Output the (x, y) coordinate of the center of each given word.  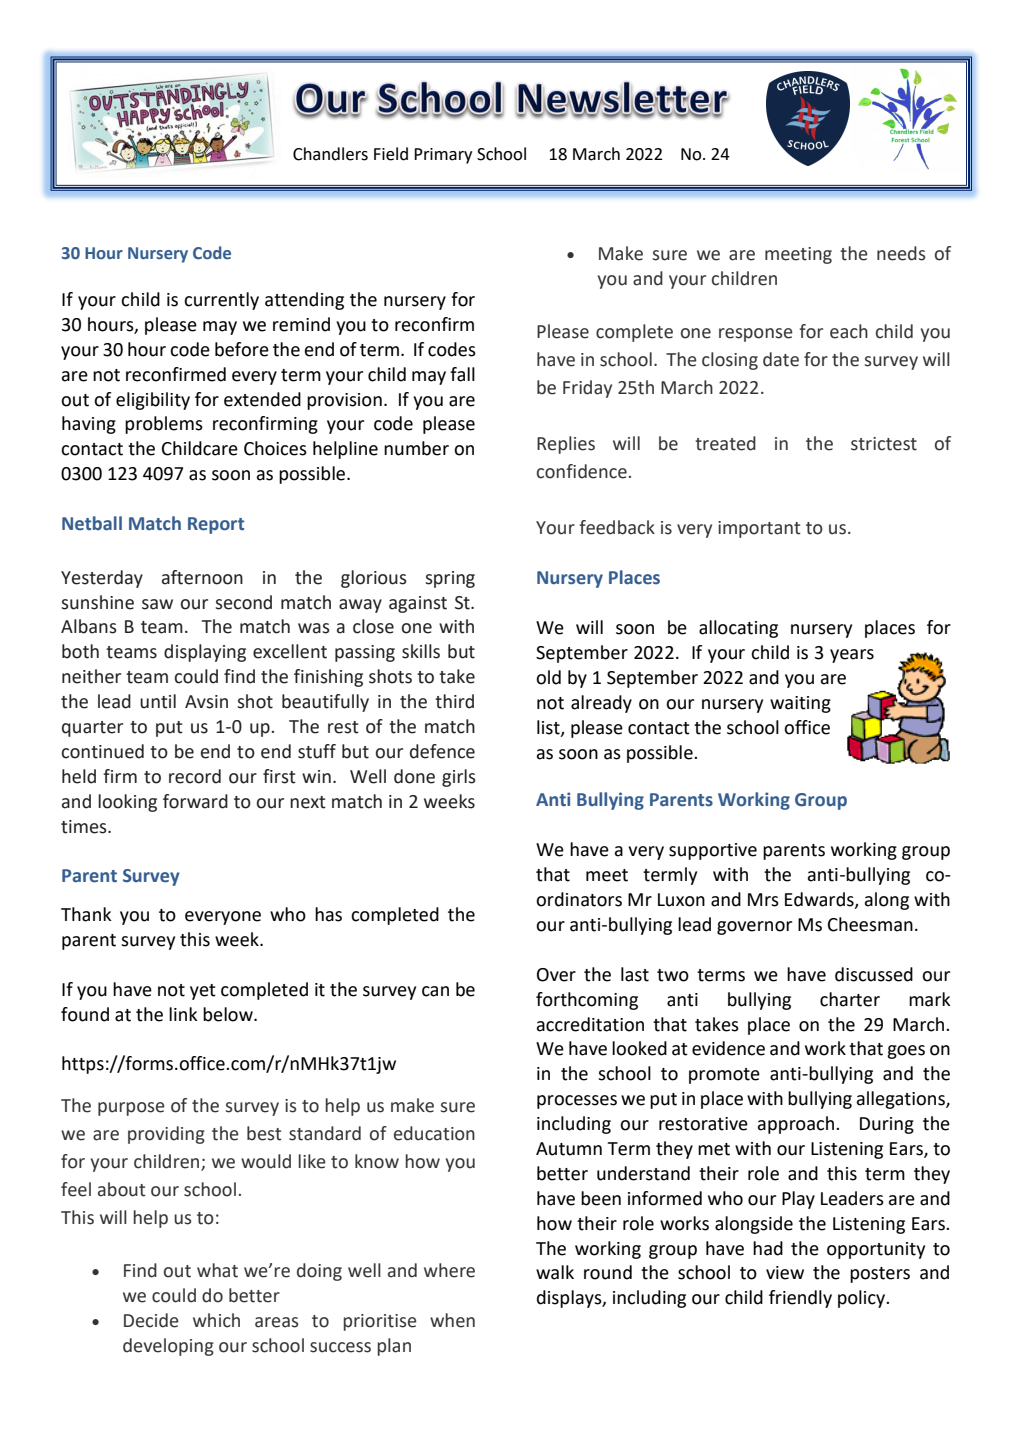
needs (901, 253)
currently (221, 301)
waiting (800, 704)
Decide (151, 1320)
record (195, 776)
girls (459, 778)
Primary (443, 156)
